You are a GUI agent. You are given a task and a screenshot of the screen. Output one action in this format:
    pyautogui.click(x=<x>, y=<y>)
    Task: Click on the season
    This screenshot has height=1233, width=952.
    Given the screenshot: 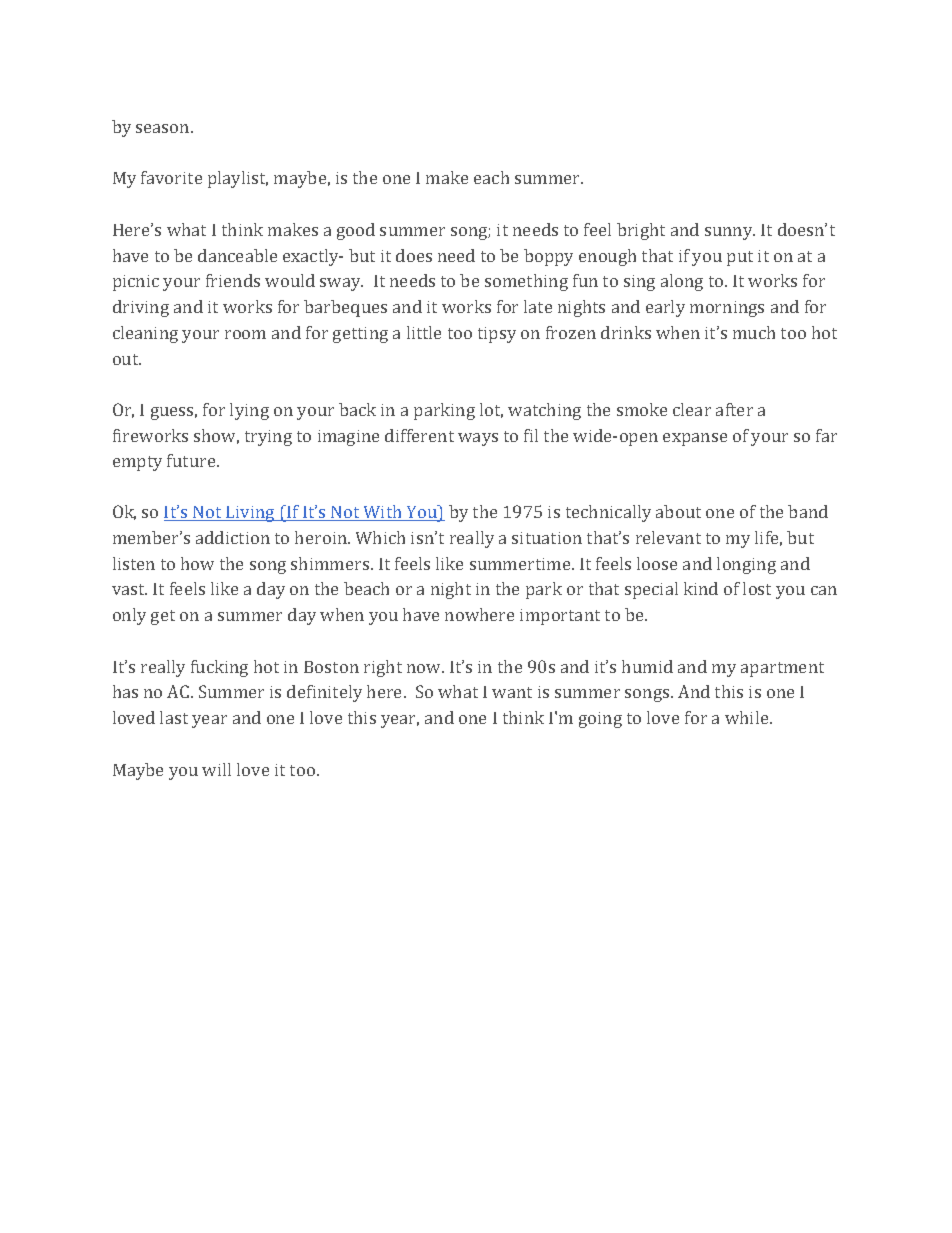 What is the action you would take?
    pyautogui.click(x=164, y=128)
